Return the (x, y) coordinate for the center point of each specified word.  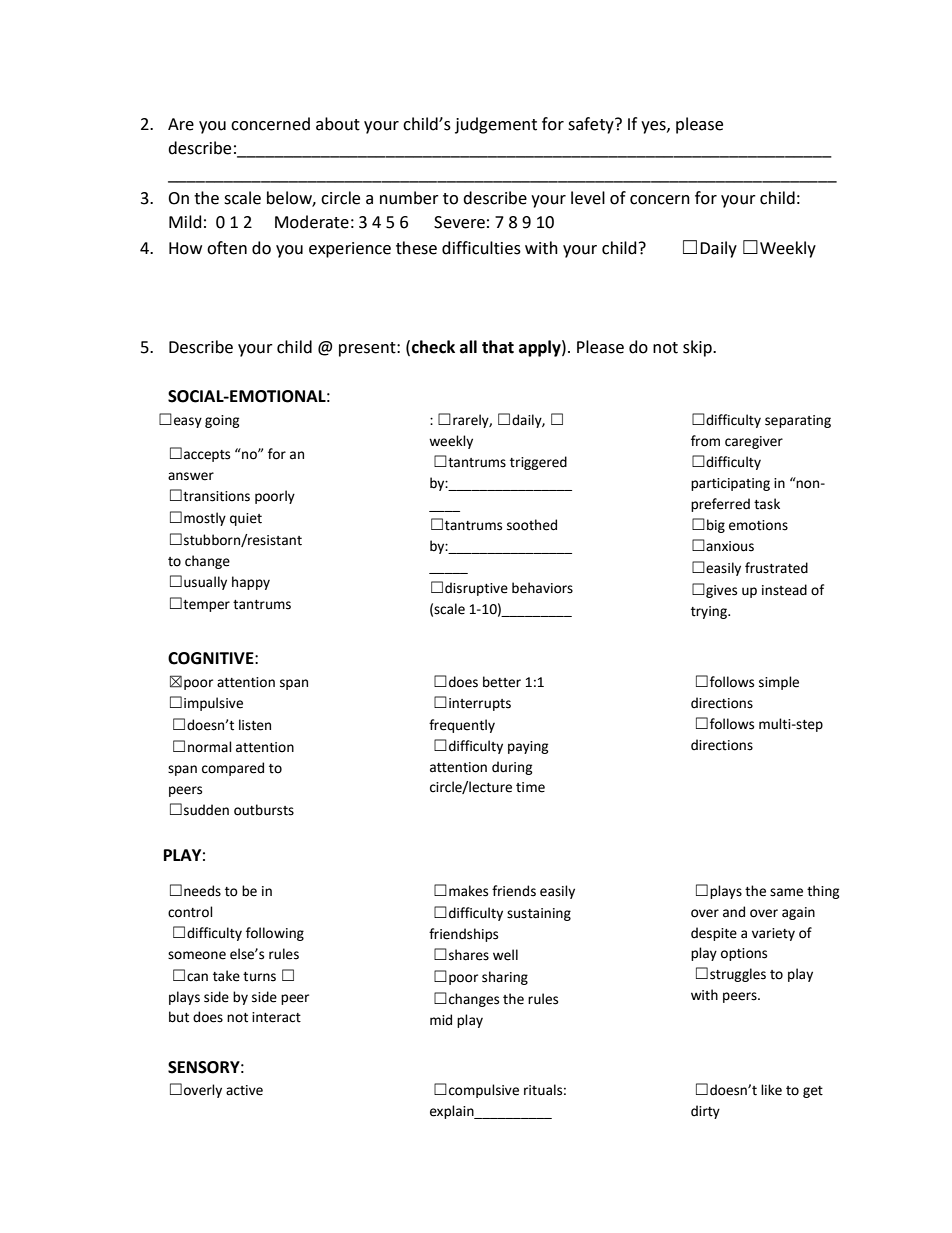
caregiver (754, 442)
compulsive (484, 1091)
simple (779, 683)
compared (233, 769)
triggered (538, 463)
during (512, 768)
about (338, 124)
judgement (496, 125)
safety (592, 125)
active (244, 1090)
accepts (207, 456)
